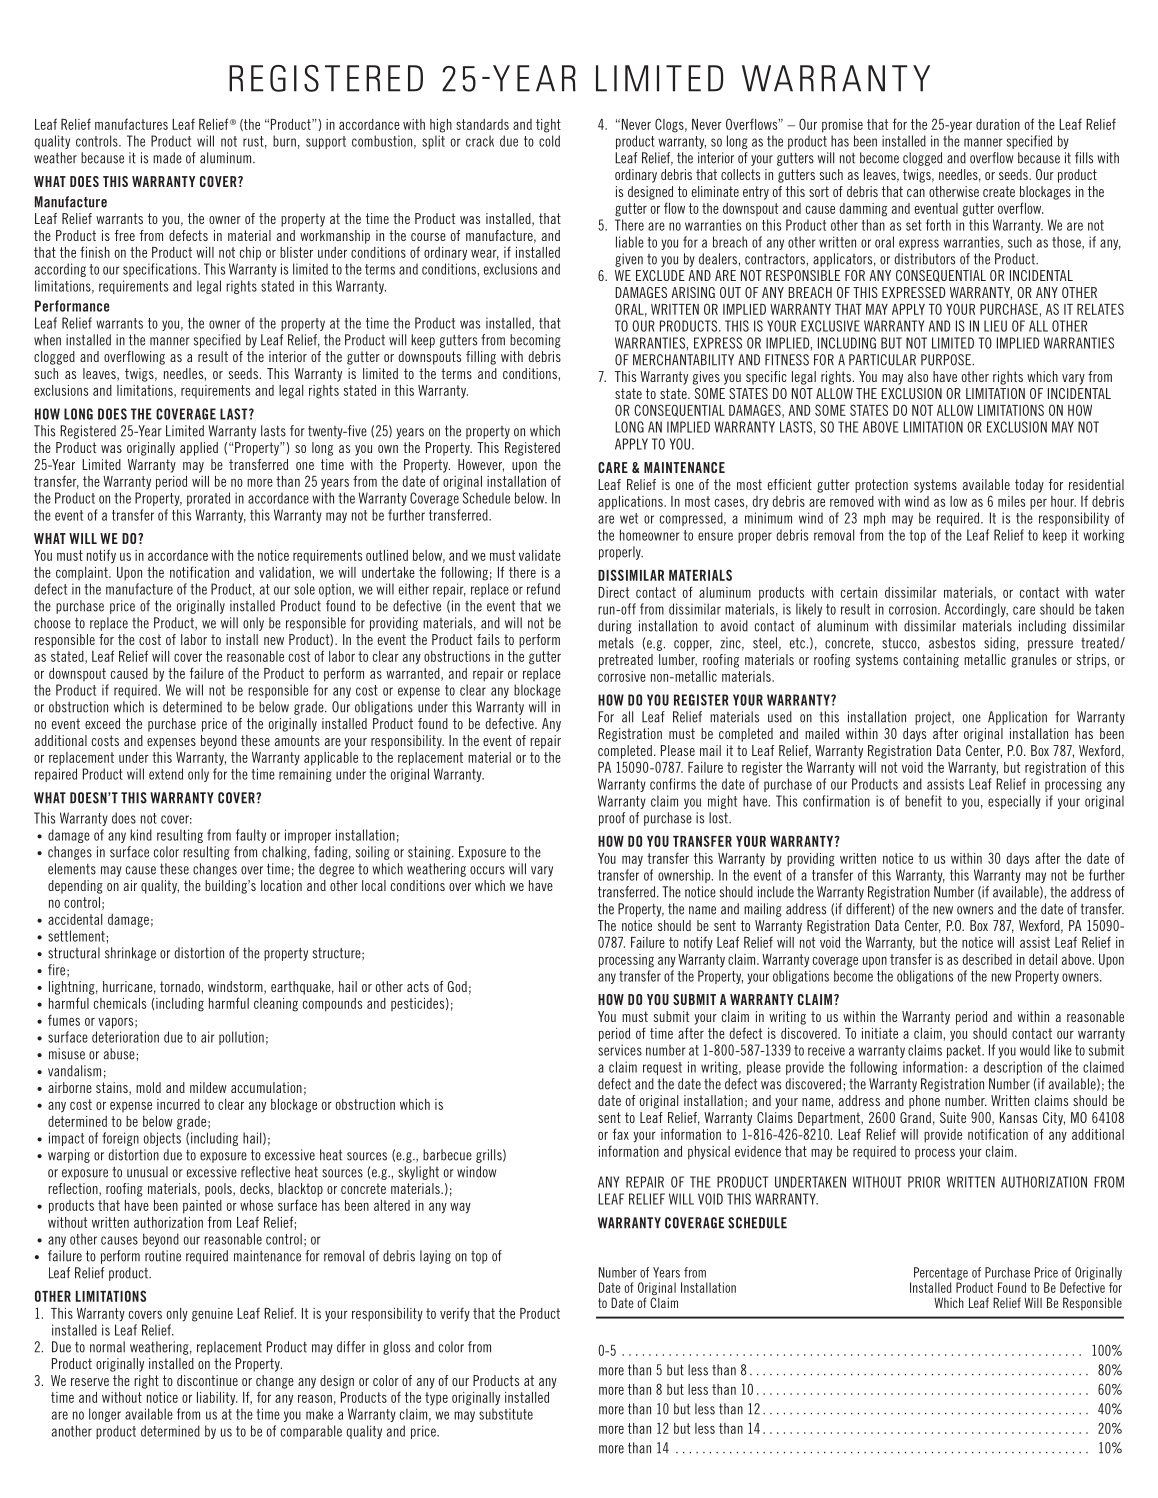 The height and width of the screenshot is (1498, 1158). I want to click on services, so click(620, 1050).
